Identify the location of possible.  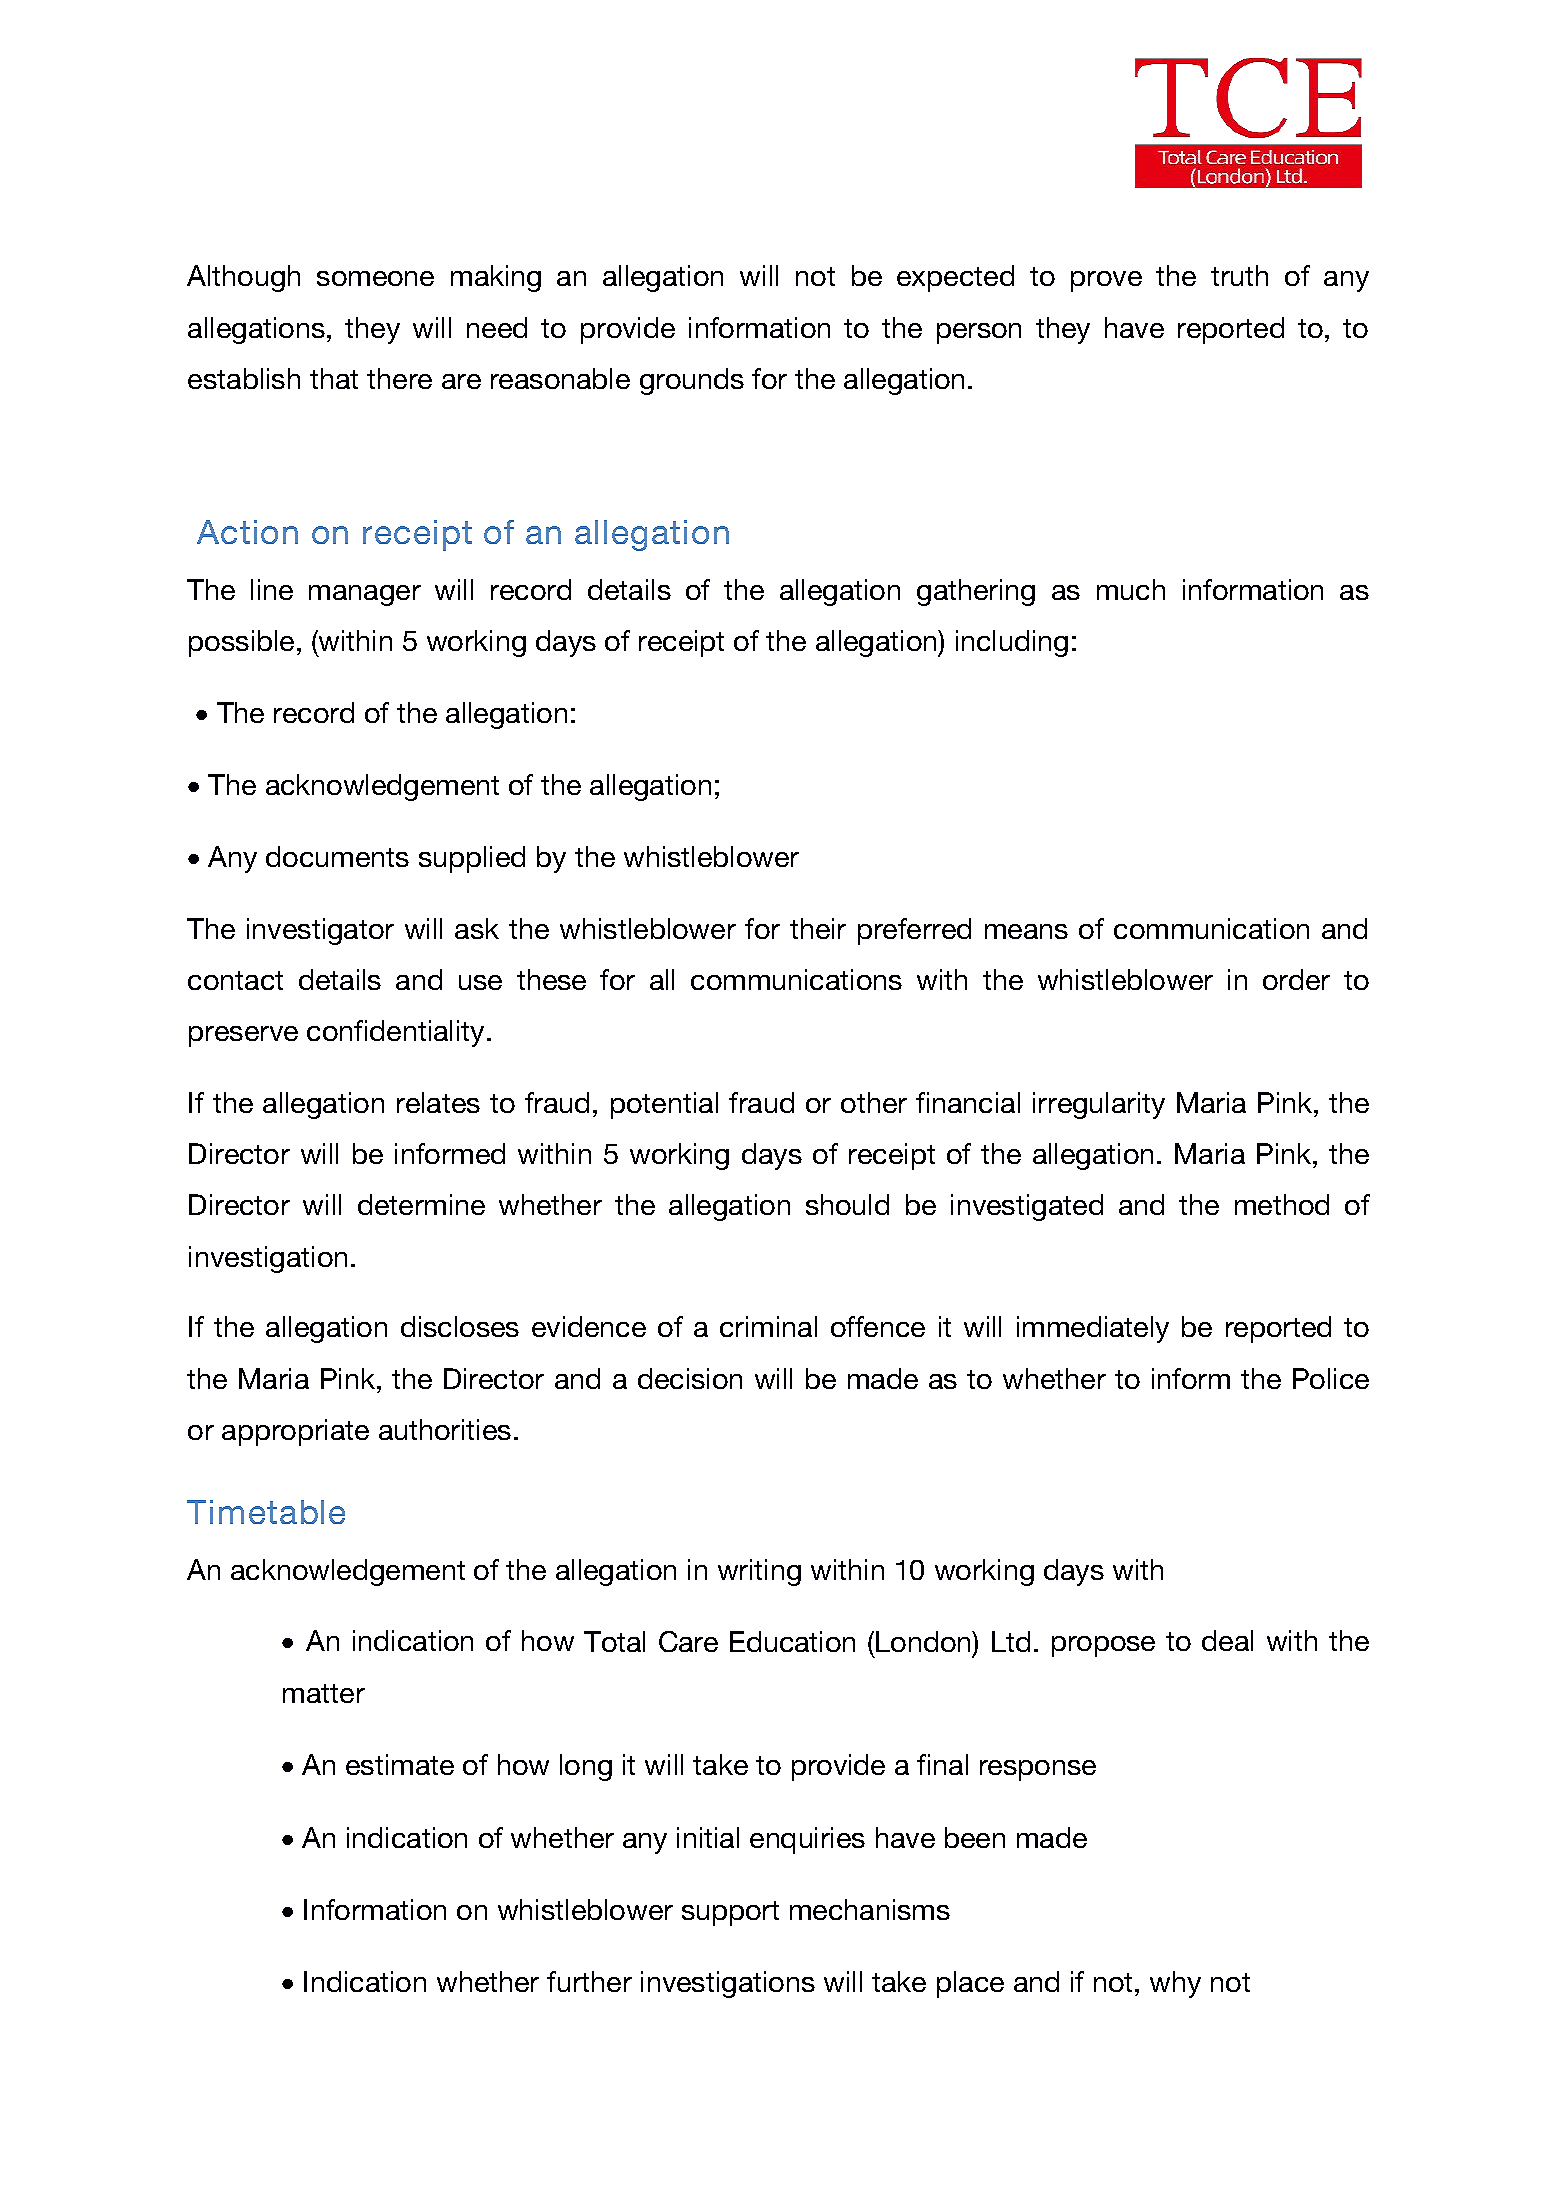
(241, 643).
